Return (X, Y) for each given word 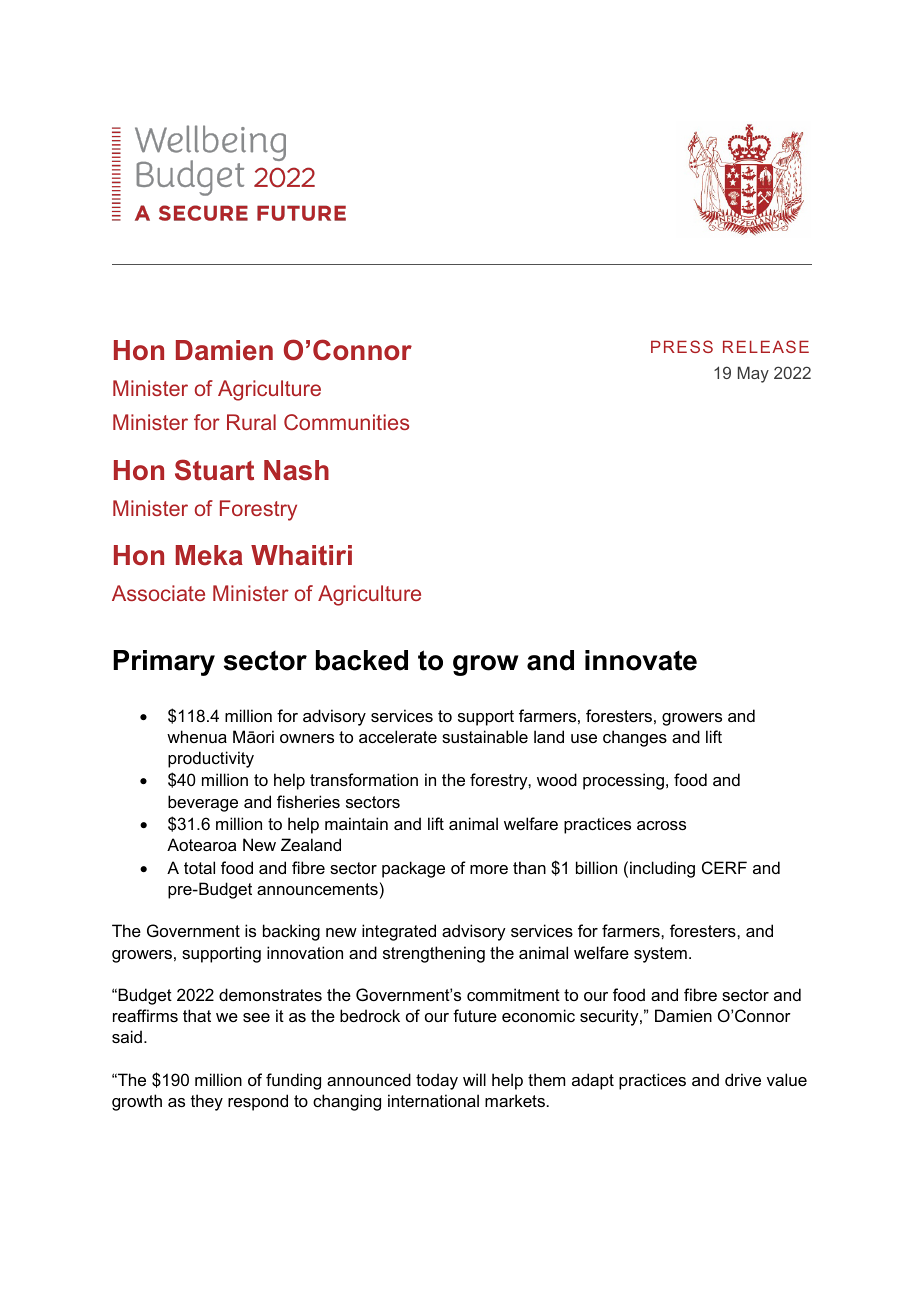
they (207, 1102)
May (753, 374)
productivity (211, 759)
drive (743, 1079)
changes (635, 738)
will (474, 1079)
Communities (346, 422)
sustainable (485, 736)
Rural (251, 422)
